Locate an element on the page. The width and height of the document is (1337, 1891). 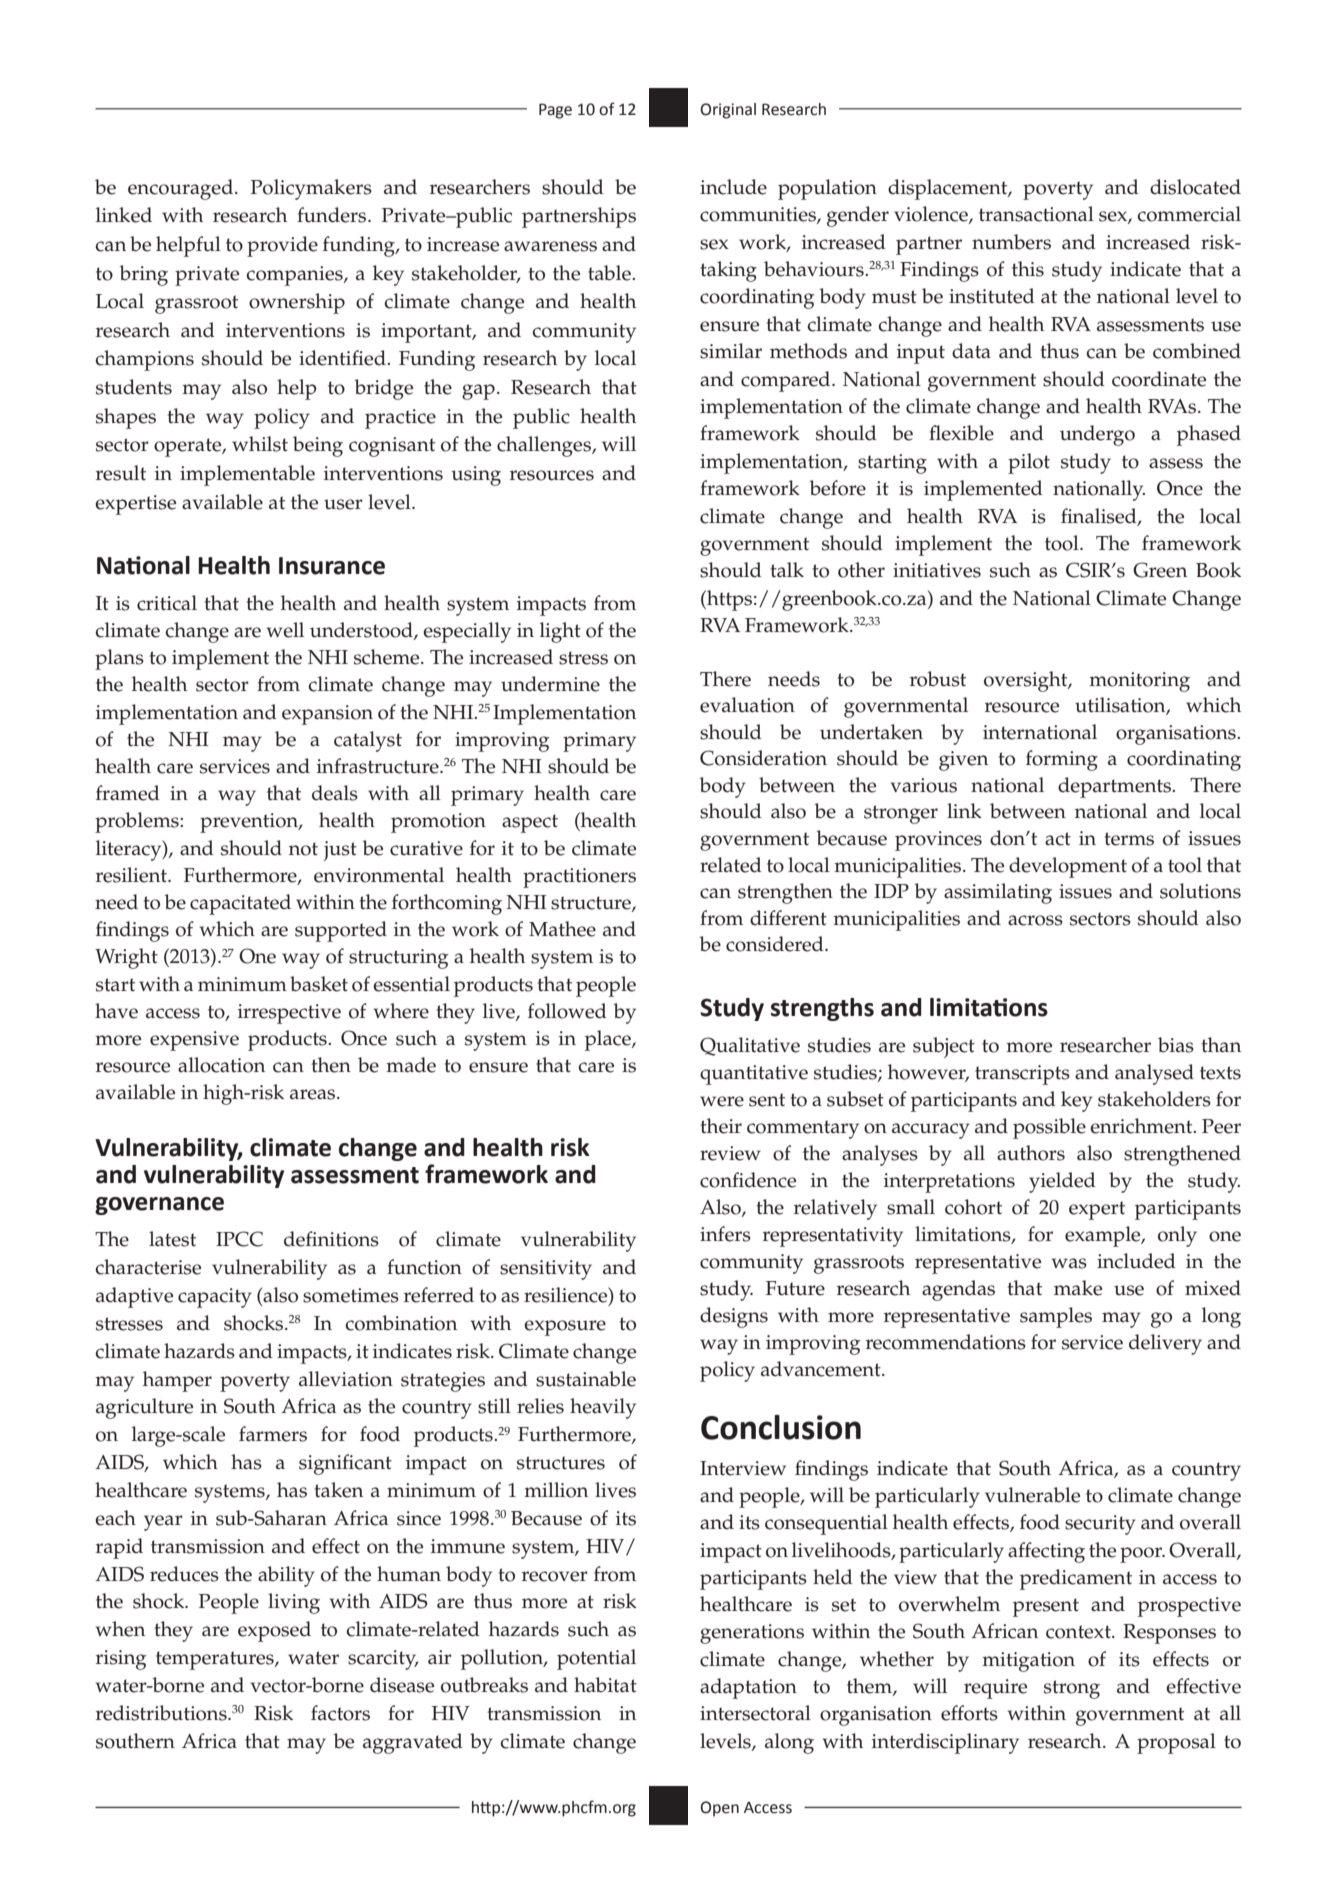
Original is located at coordinates (728, 111).
